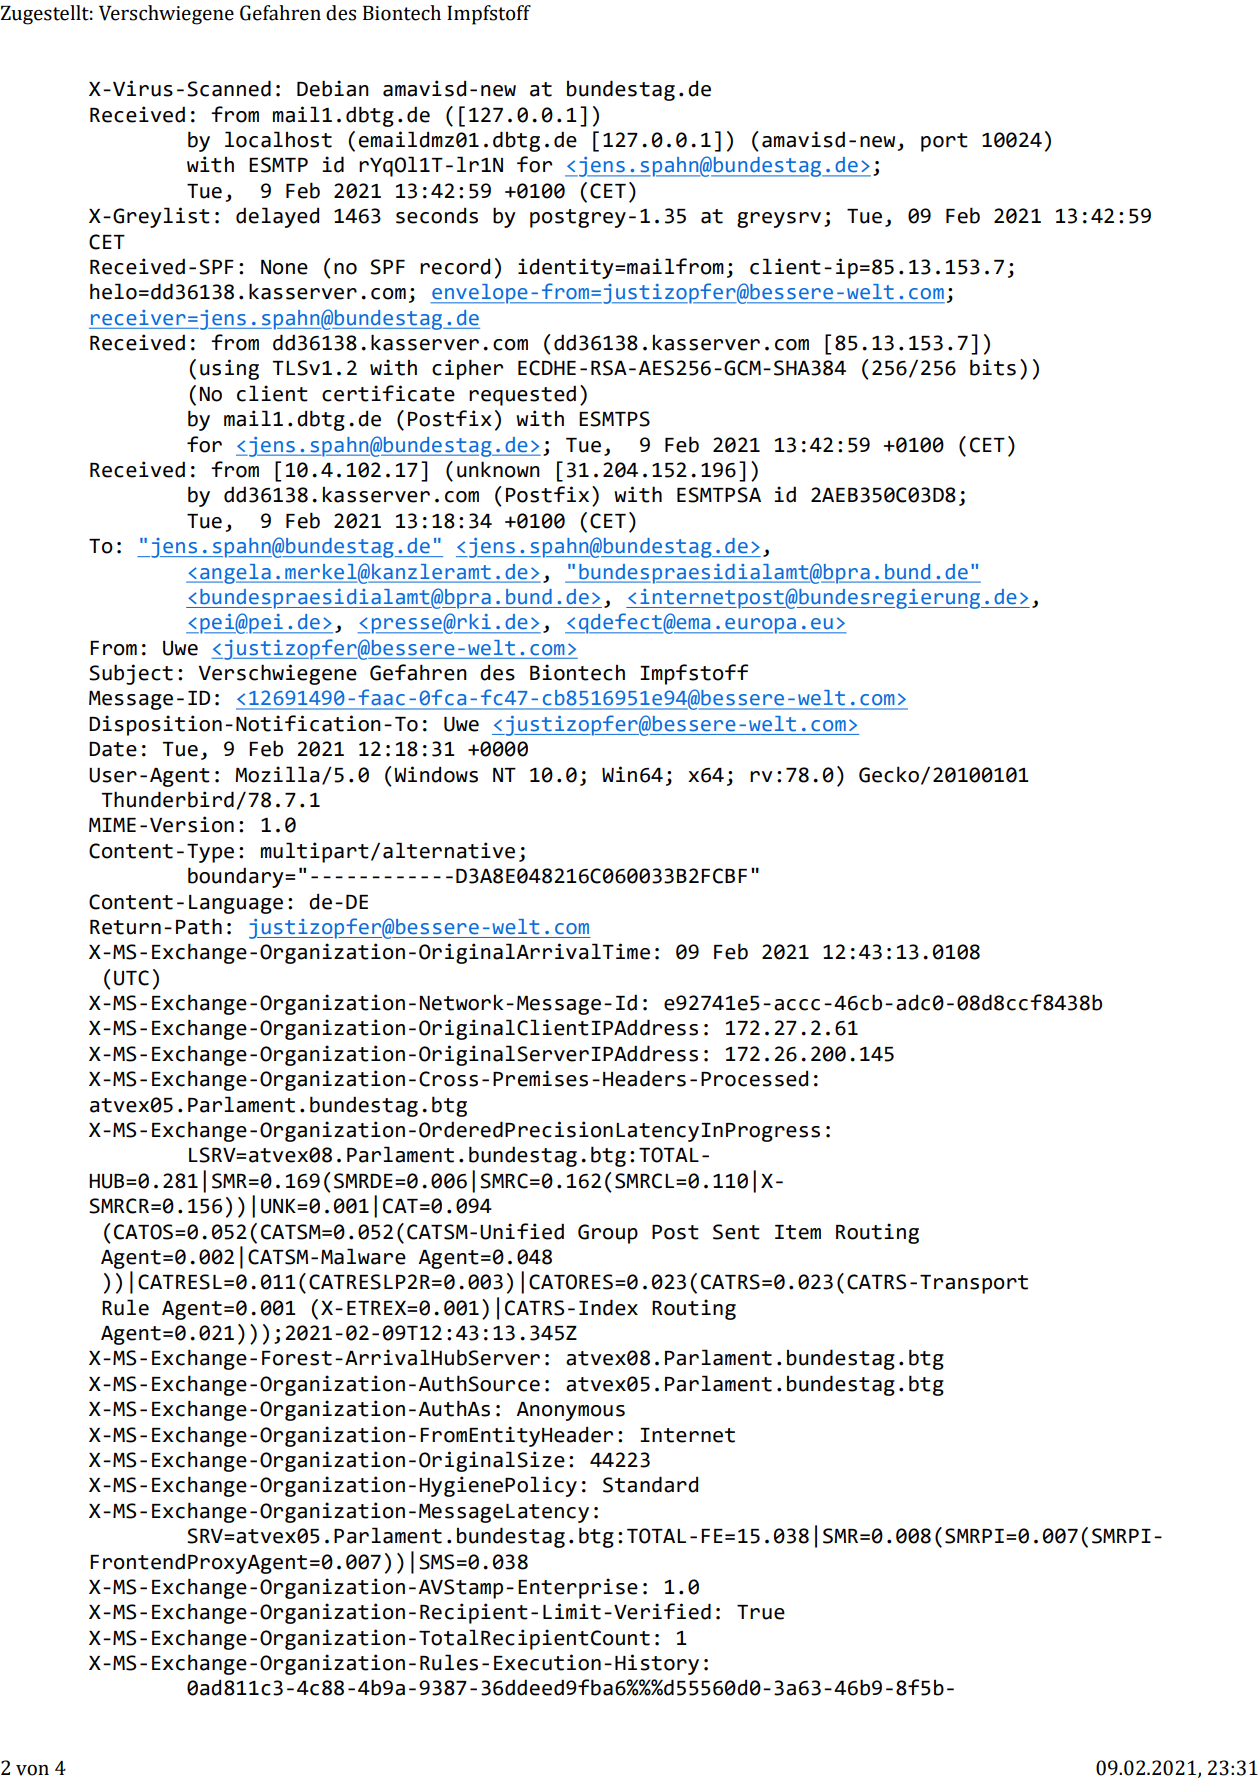  Describe the element at coordinates (437, 215) in the document. I see `seconds` at that location.
